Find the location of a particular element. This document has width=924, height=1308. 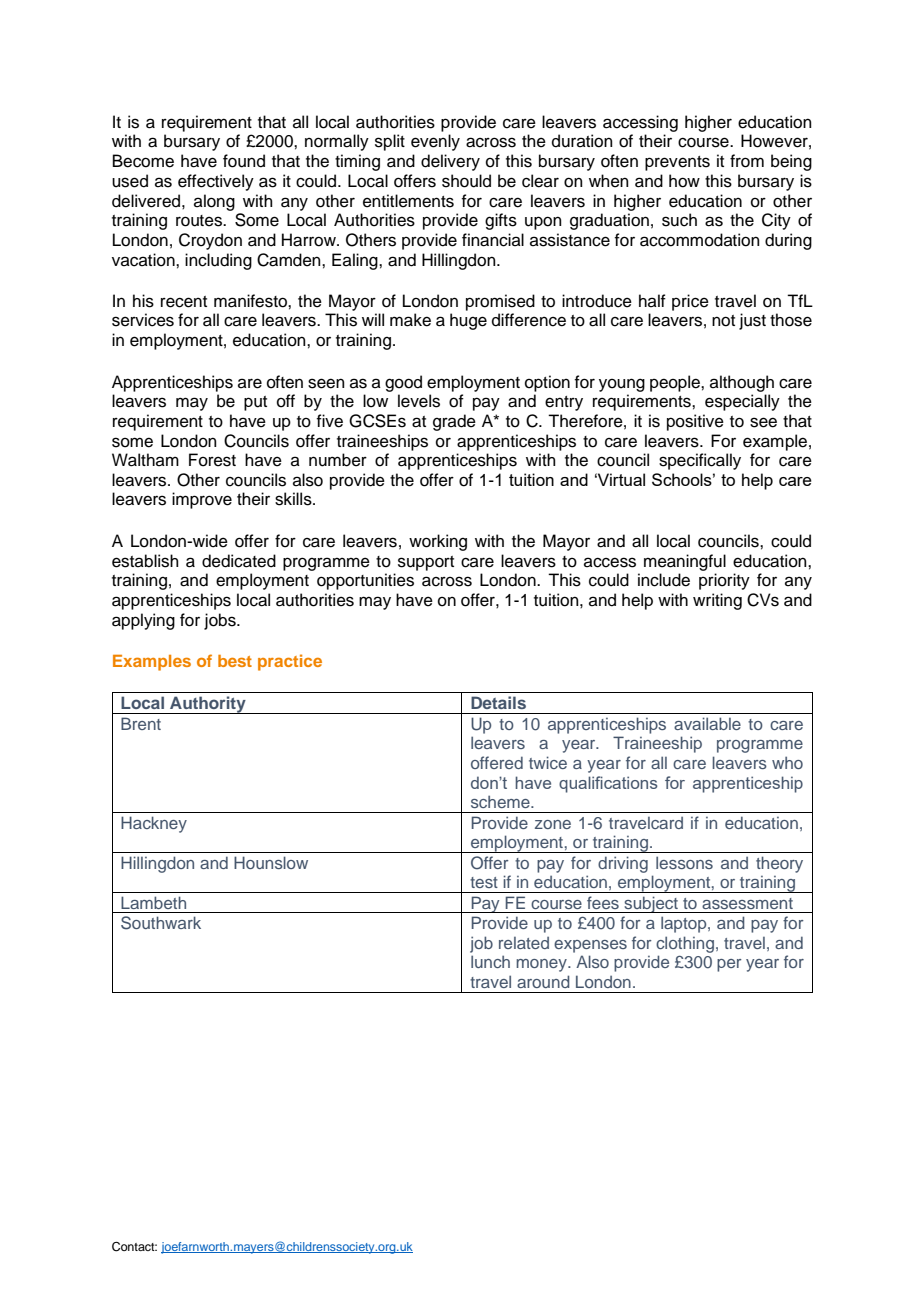

clothing is located at coordinates (685, 944).
